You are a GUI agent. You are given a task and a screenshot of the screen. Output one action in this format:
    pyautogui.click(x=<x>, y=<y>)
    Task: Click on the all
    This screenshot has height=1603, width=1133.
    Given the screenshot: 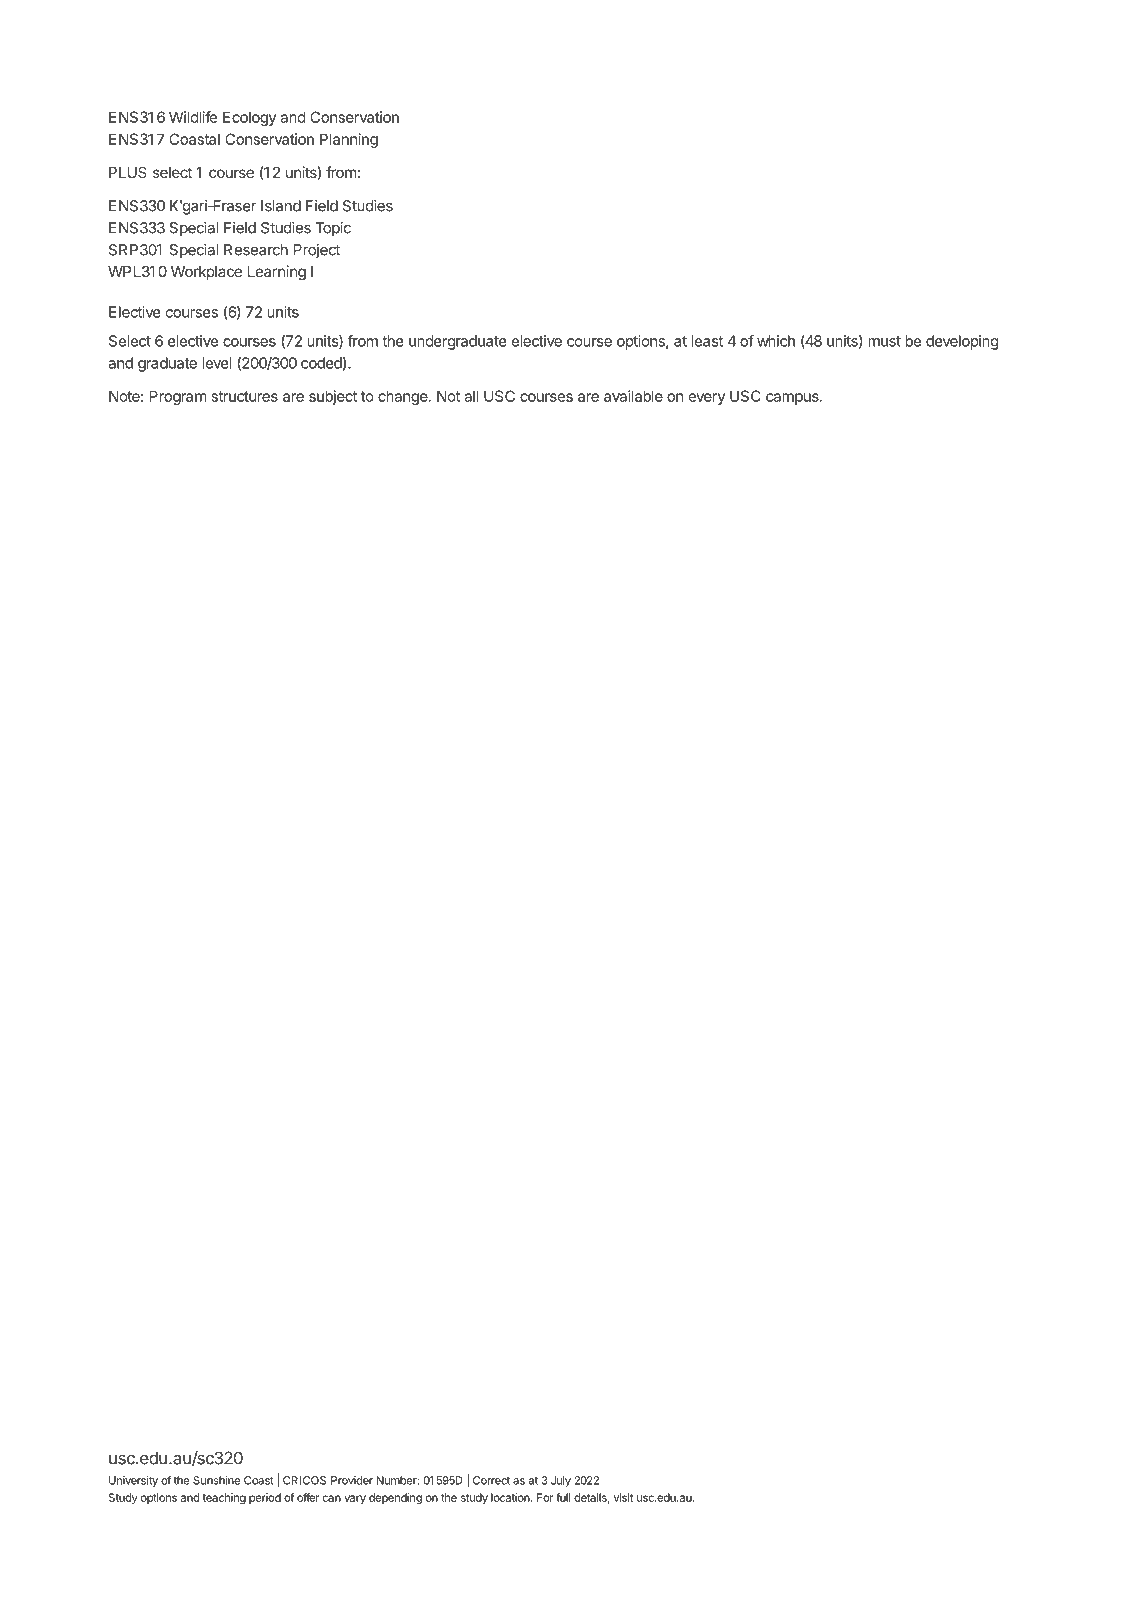 What is the action you would take?
    pyautogui.click(x=471, y=396)
